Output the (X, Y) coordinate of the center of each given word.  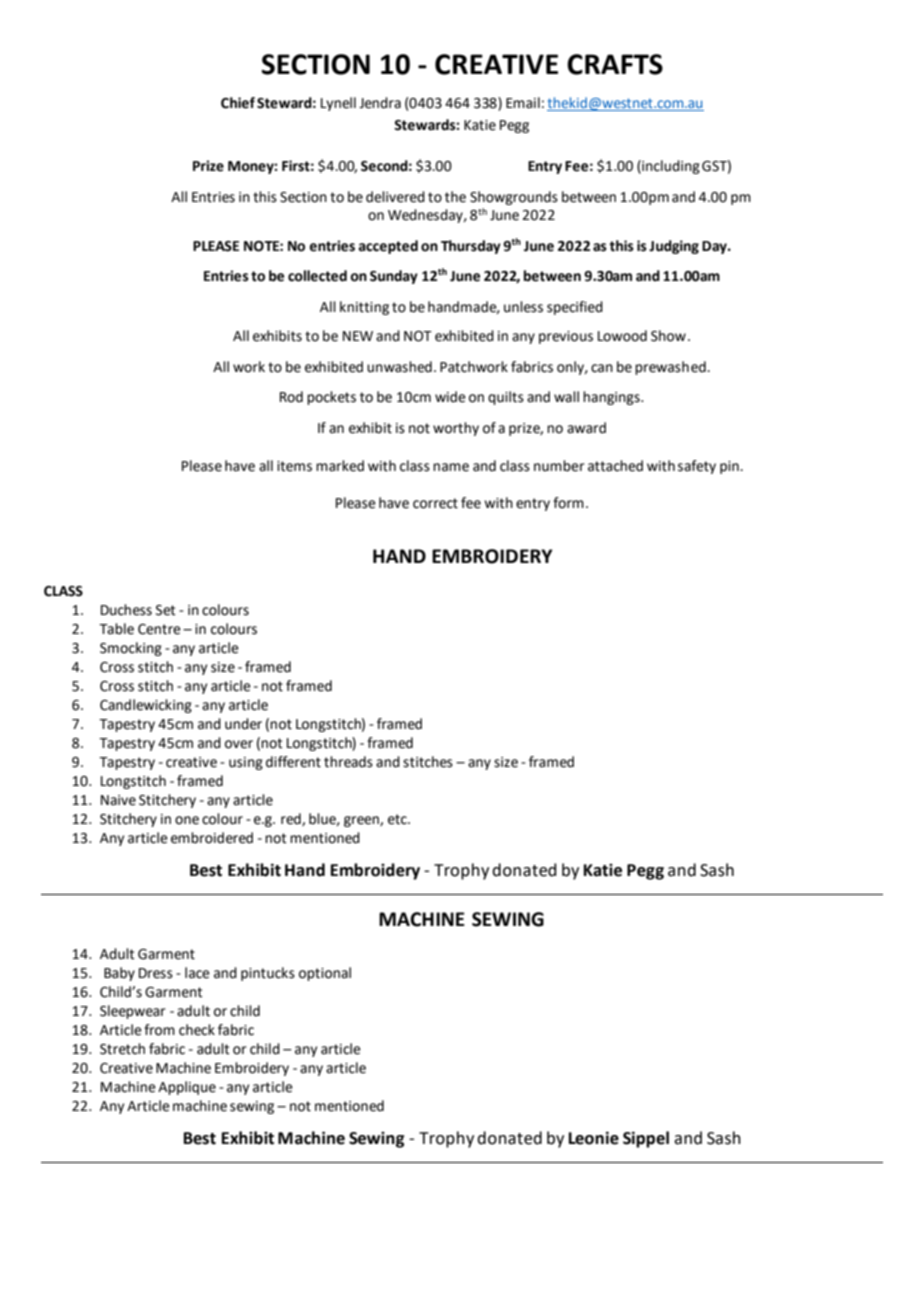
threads (348, 762)
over (239, 744)
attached (615, 466)
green (362, 821)
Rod (291, 397)
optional (325, 974)
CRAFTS (615, 64)
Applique (187, 1088)
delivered (395, 197)
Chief (238, 103)
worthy (456, 429)
